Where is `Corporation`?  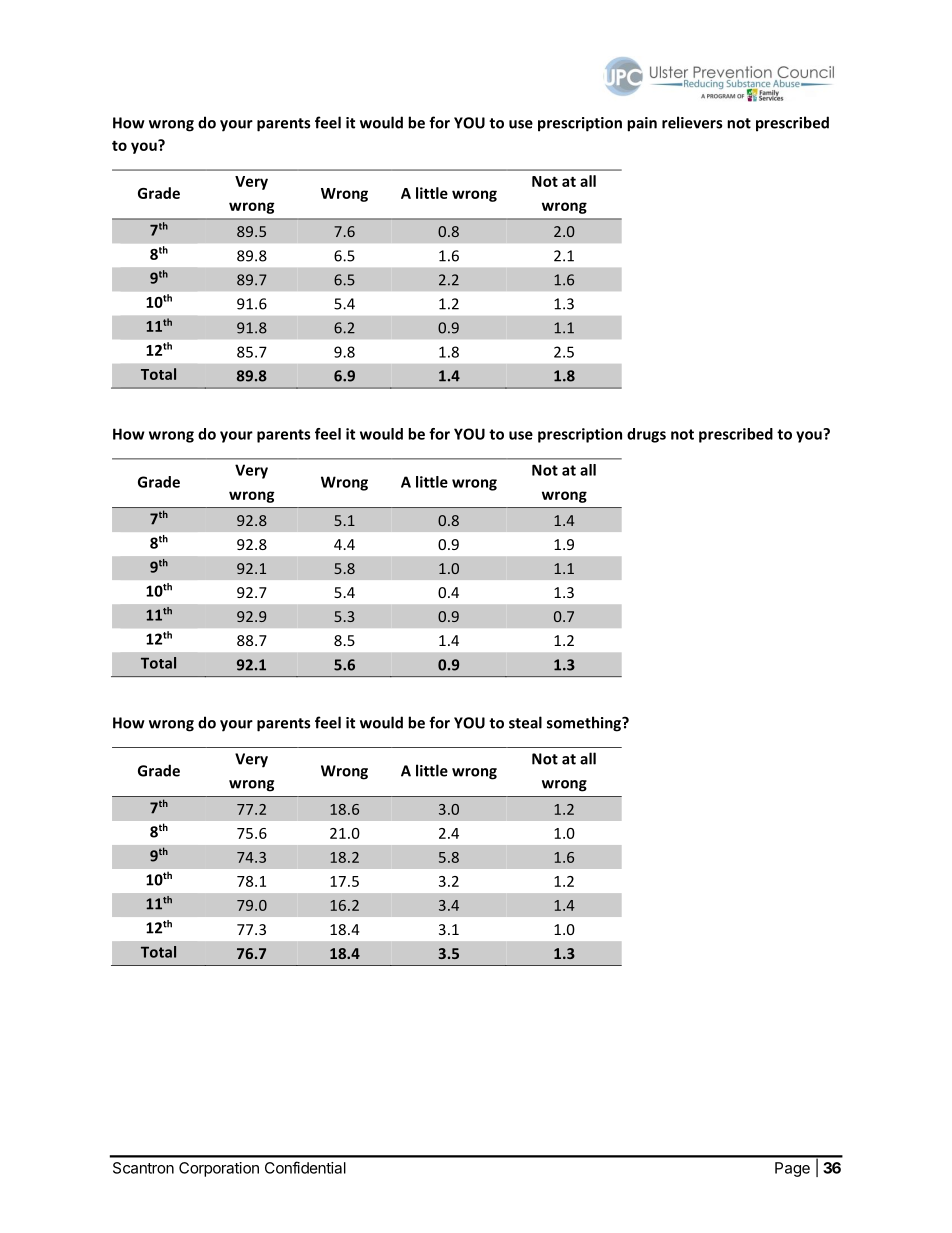
Corporation is located at coordinates (219, 1169).
